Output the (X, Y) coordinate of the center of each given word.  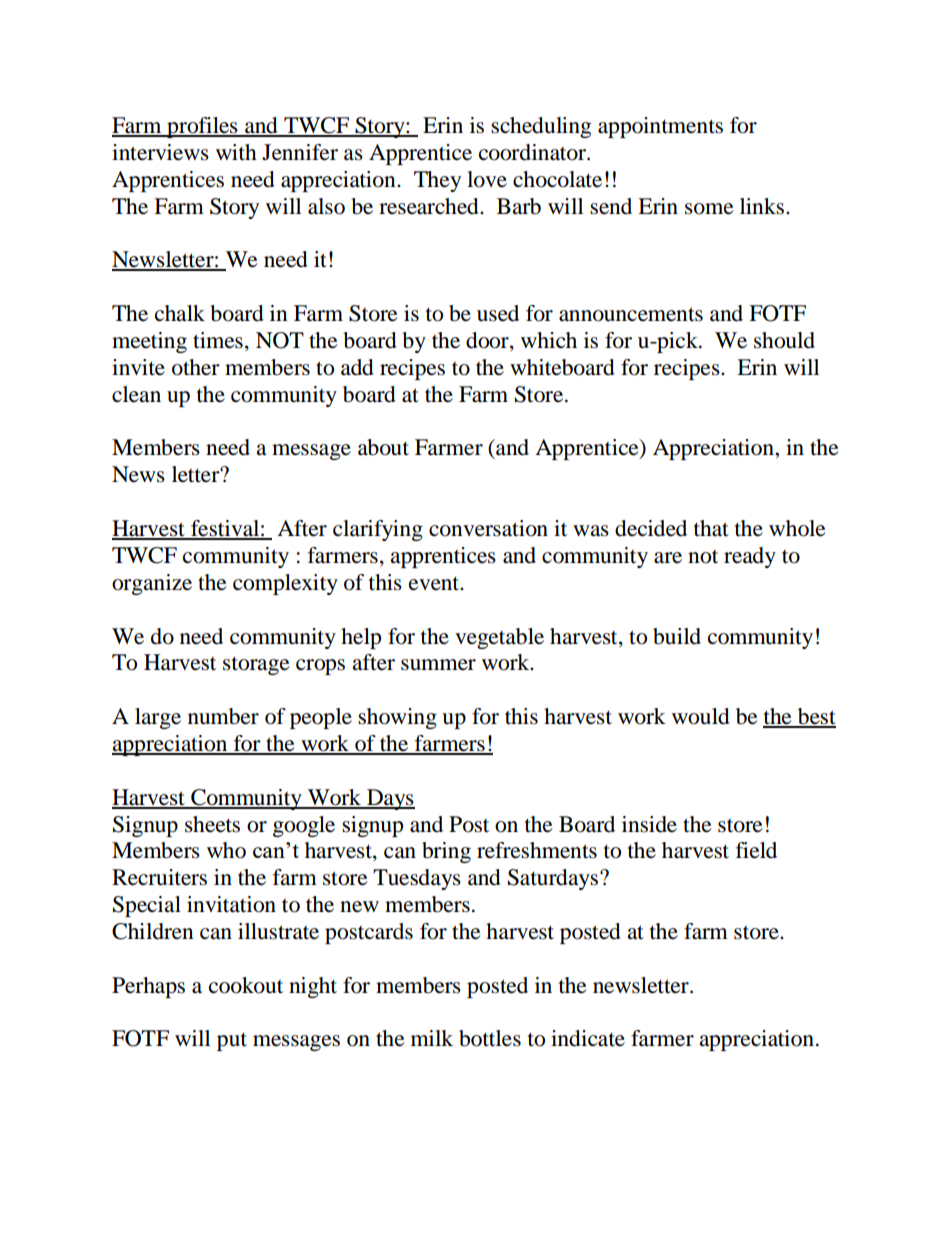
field (756, 850)
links (762, 206)
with (236, 152)
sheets (212, 824)
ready (750, 557)
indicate (588, 1038)
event (435, 583)
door (488, 341)
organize (152, 584)
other (196, 367)
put (232, 1041)
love (487, 179)
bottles (490, 1038)
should (784, 340)
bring (446, 852)
